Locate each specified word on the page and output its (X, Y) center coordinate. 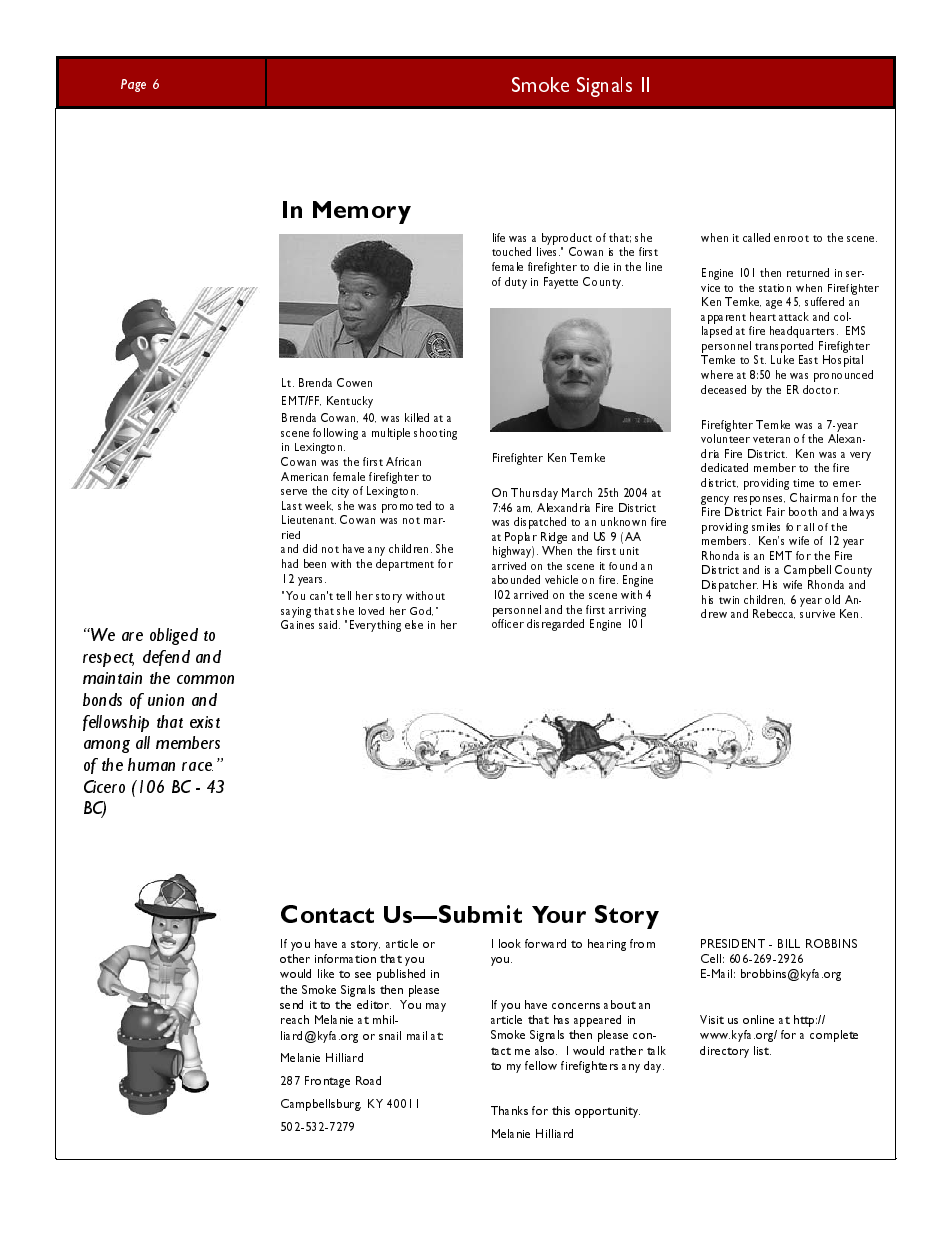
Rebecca (774, 614)
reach (295, 1019)
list (762, 1050)
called (756, 237)
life (499, 237)
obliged (174, 636)
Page (133, 85)
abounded (516, 579)
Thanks (509, 1110)
